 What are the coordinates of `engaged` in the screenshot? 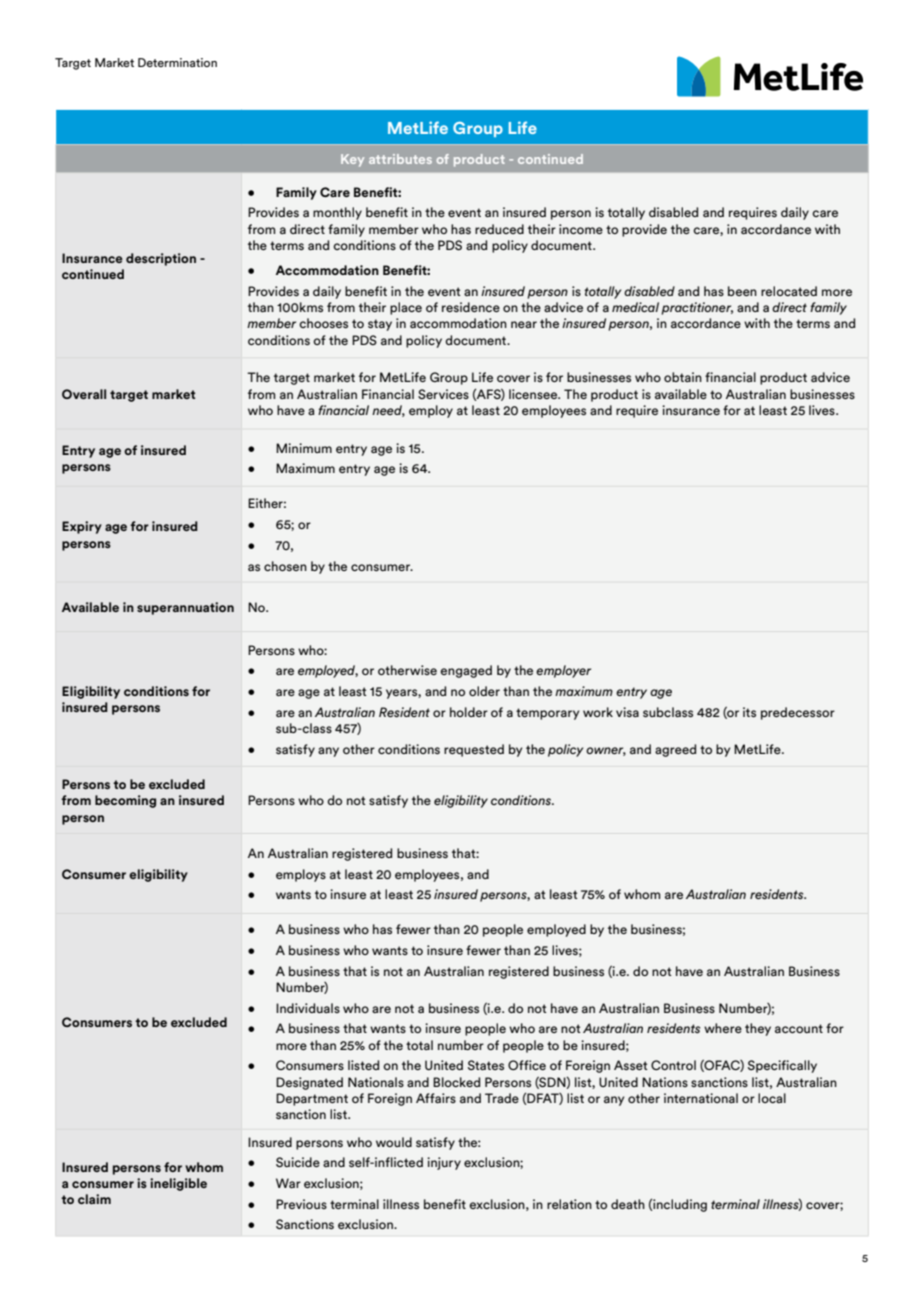 It's located at (466, 671).
